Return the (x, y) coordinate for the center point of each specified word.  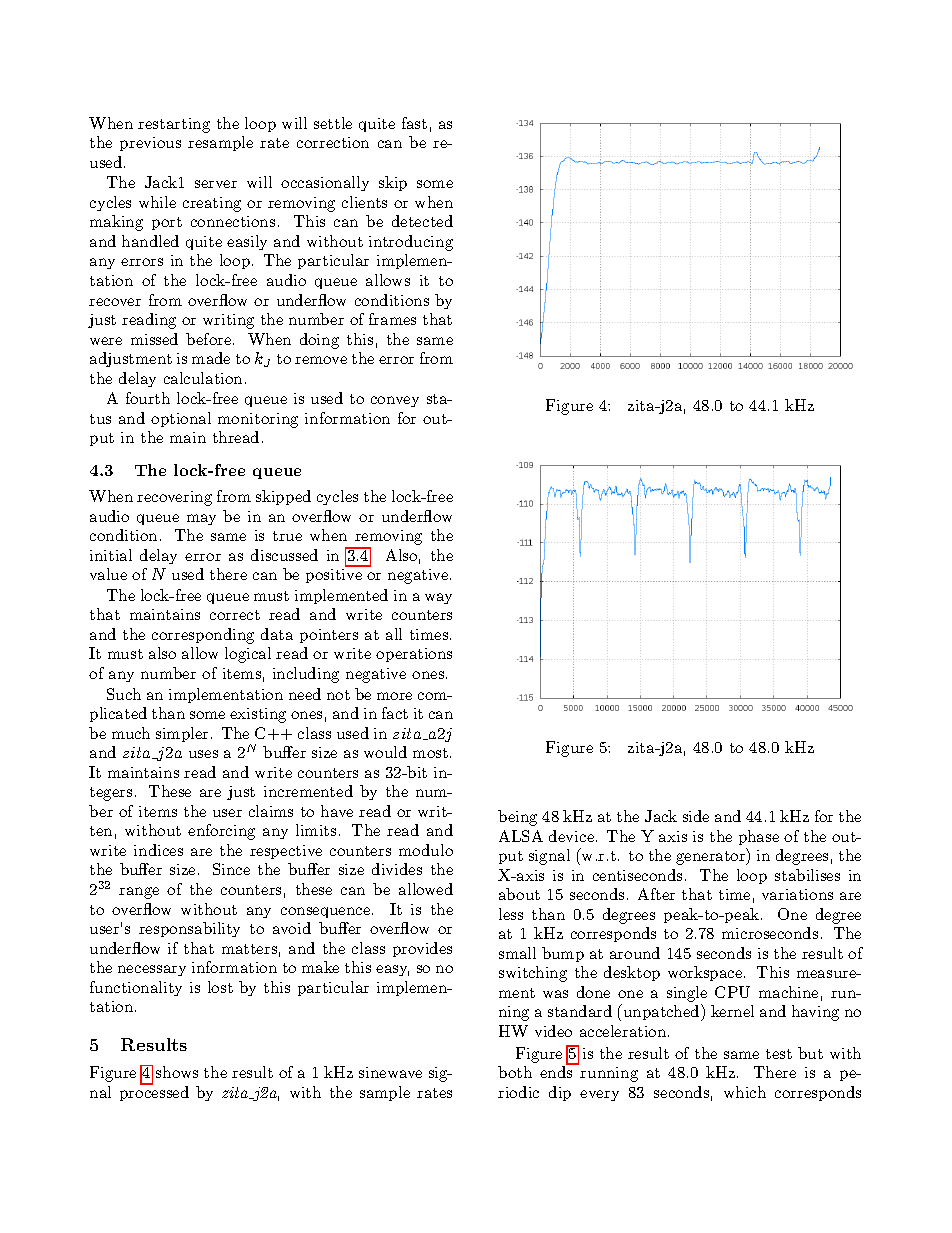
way (438, 598)
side (696, 816)
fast (414, 123)
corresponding (203, 636)
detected (422, 221)
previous (150, 144)
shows (177, 1072)
